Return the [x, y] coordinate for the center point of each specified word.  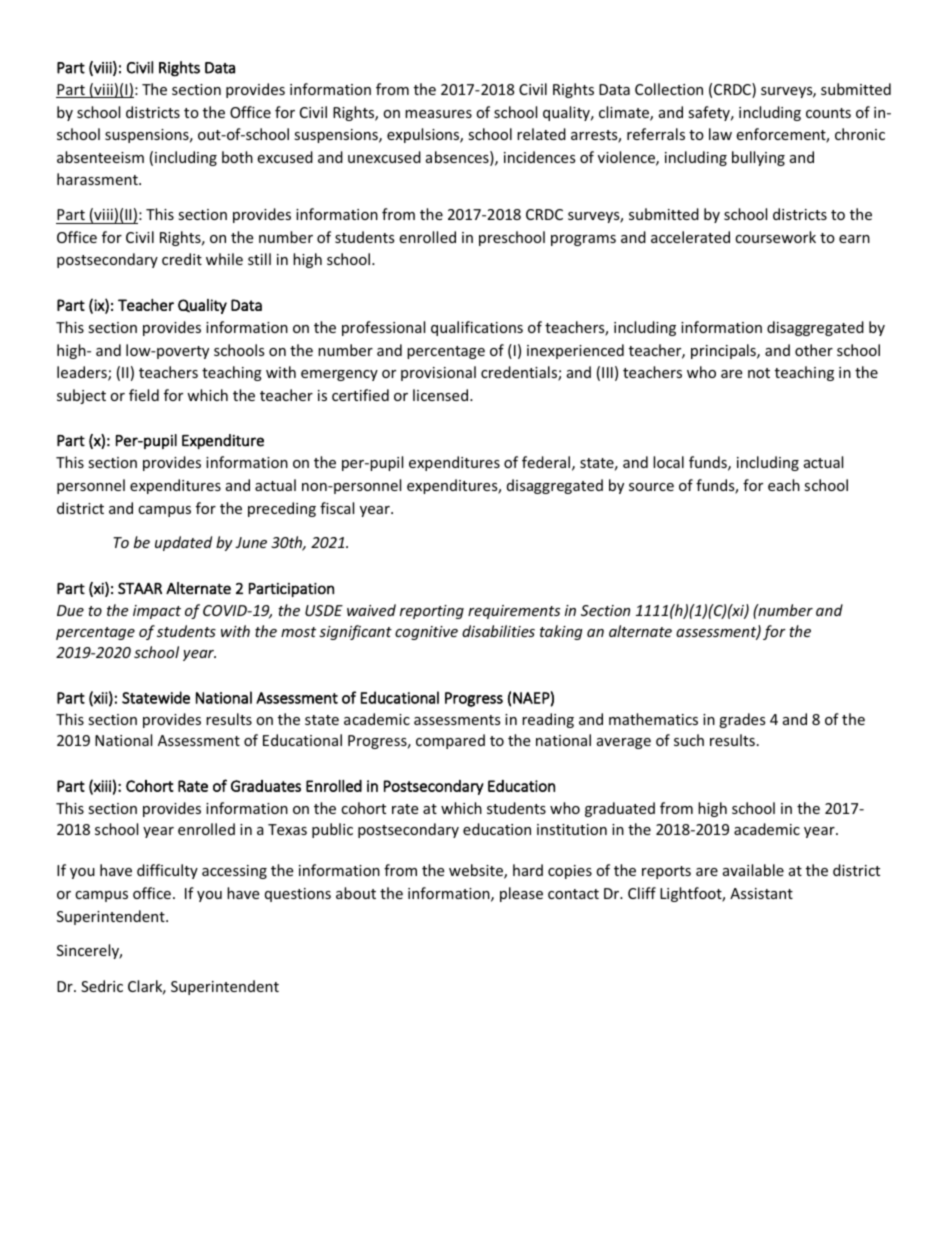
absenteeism [100, 157]
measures [438, 114]
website [477, 871]
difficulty [167, 871]
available [753, 870]
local [668, 462]
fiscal [337, 508]
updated [183, 543]
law [720, 134]
